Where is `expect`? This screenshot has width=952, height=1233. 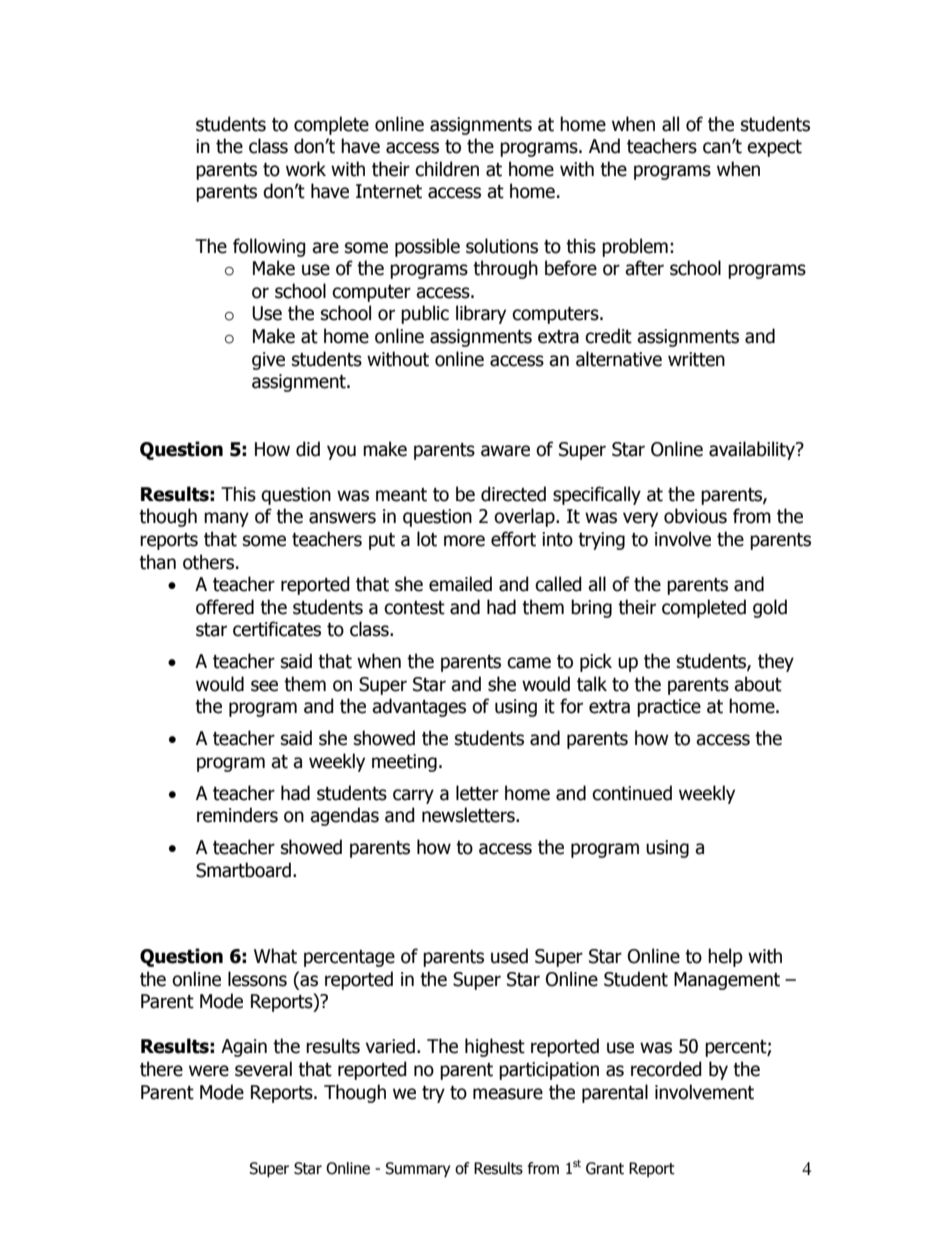
expect is located at coordinates (774, 148).
